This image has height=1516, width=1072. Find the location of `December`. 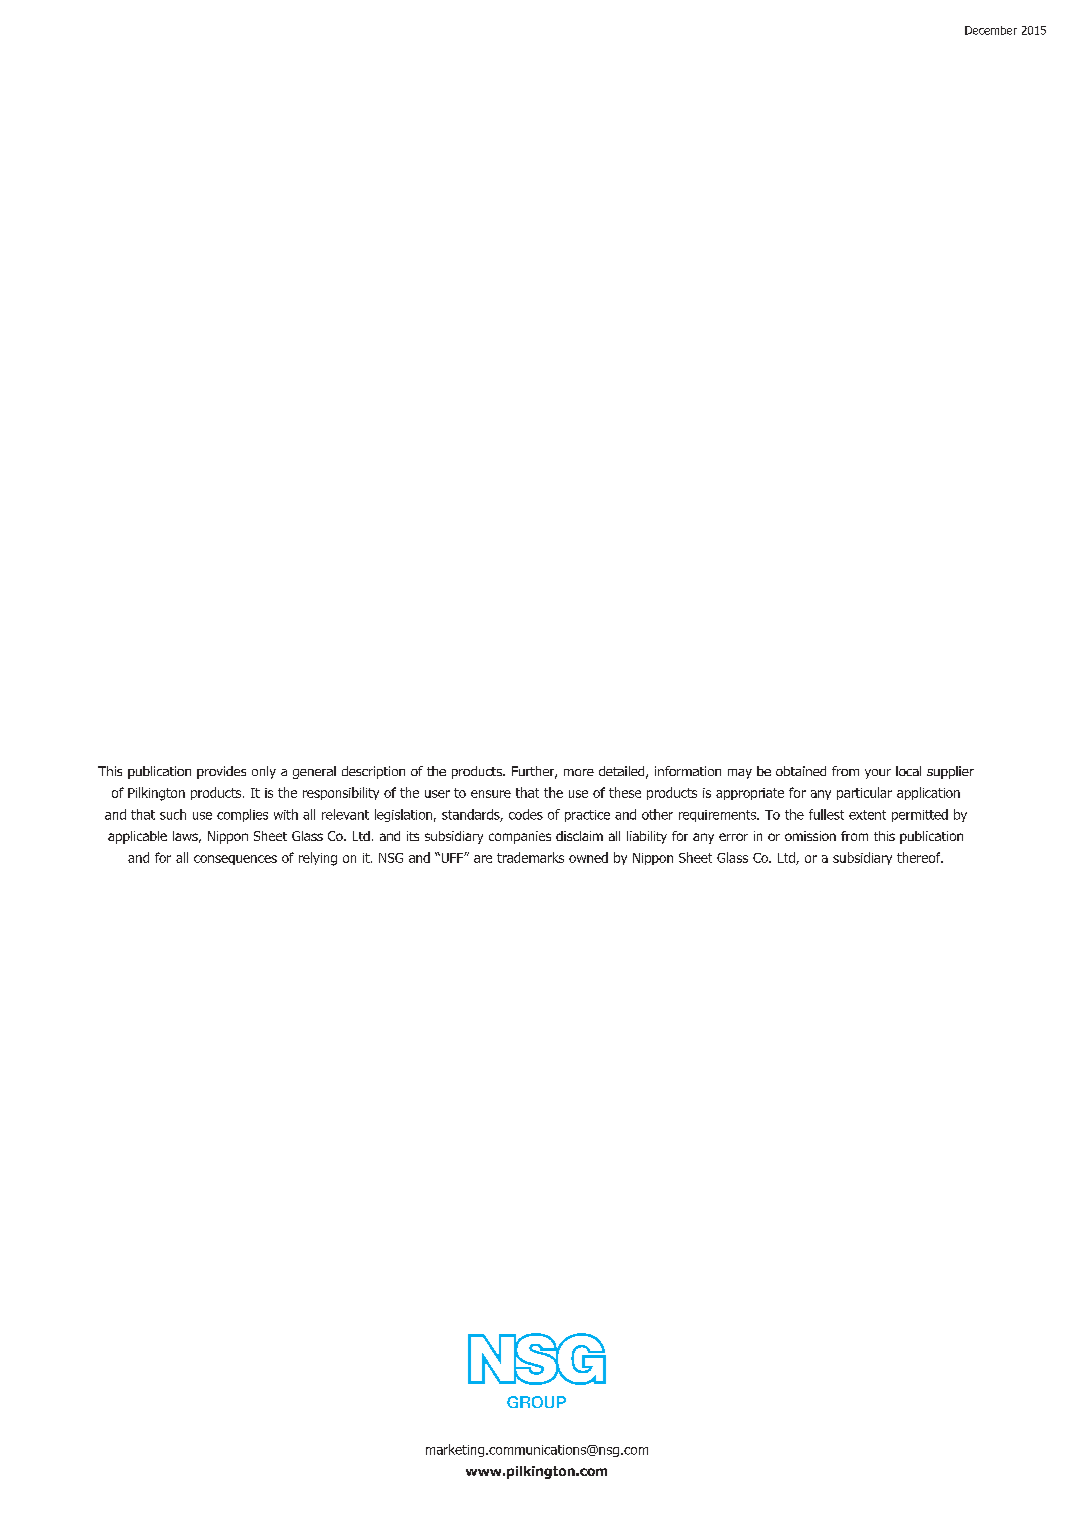

December is located at coordinates (991, 30).
